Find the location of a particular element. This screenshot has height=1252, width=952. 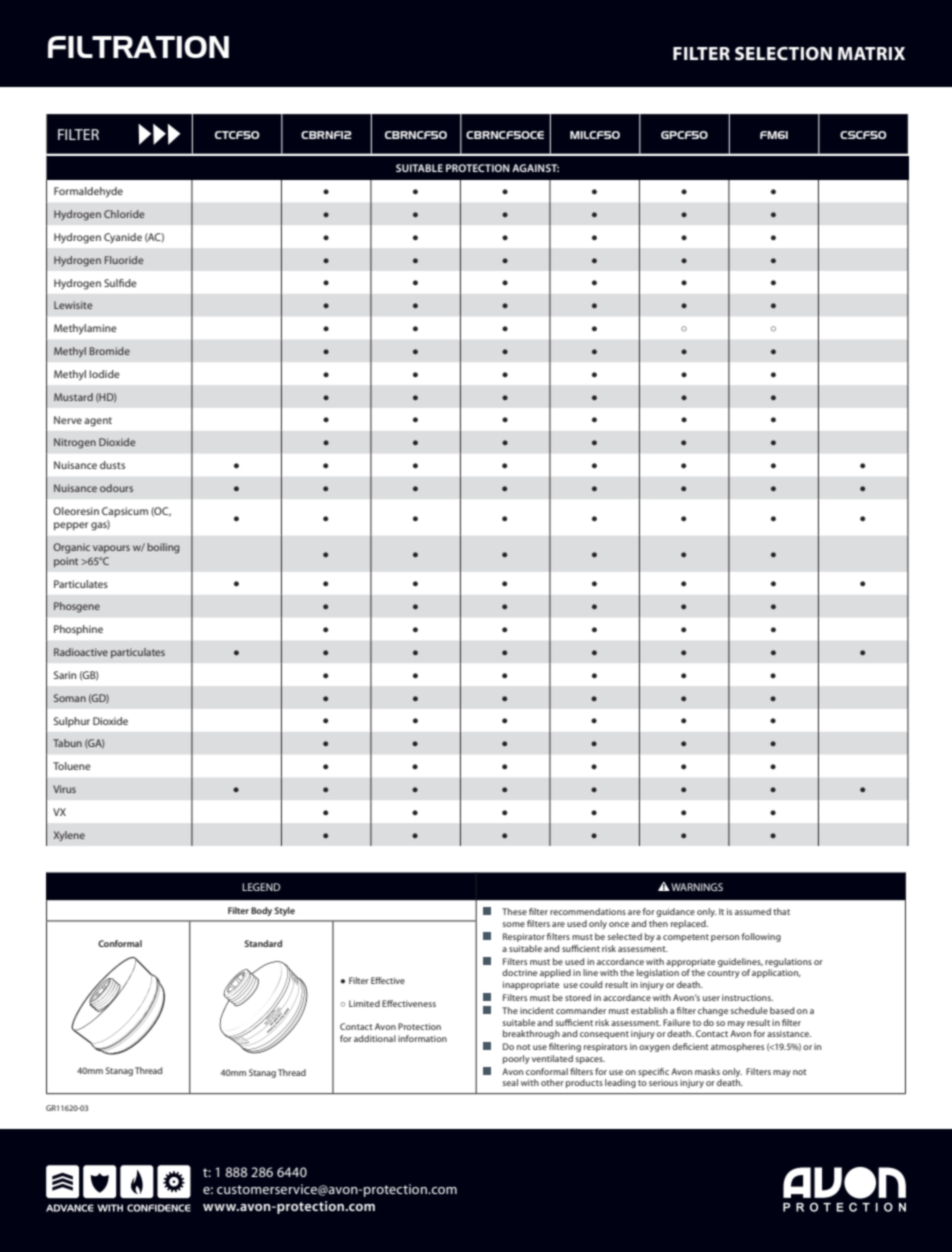

These is located at coordinates (514, 911).
